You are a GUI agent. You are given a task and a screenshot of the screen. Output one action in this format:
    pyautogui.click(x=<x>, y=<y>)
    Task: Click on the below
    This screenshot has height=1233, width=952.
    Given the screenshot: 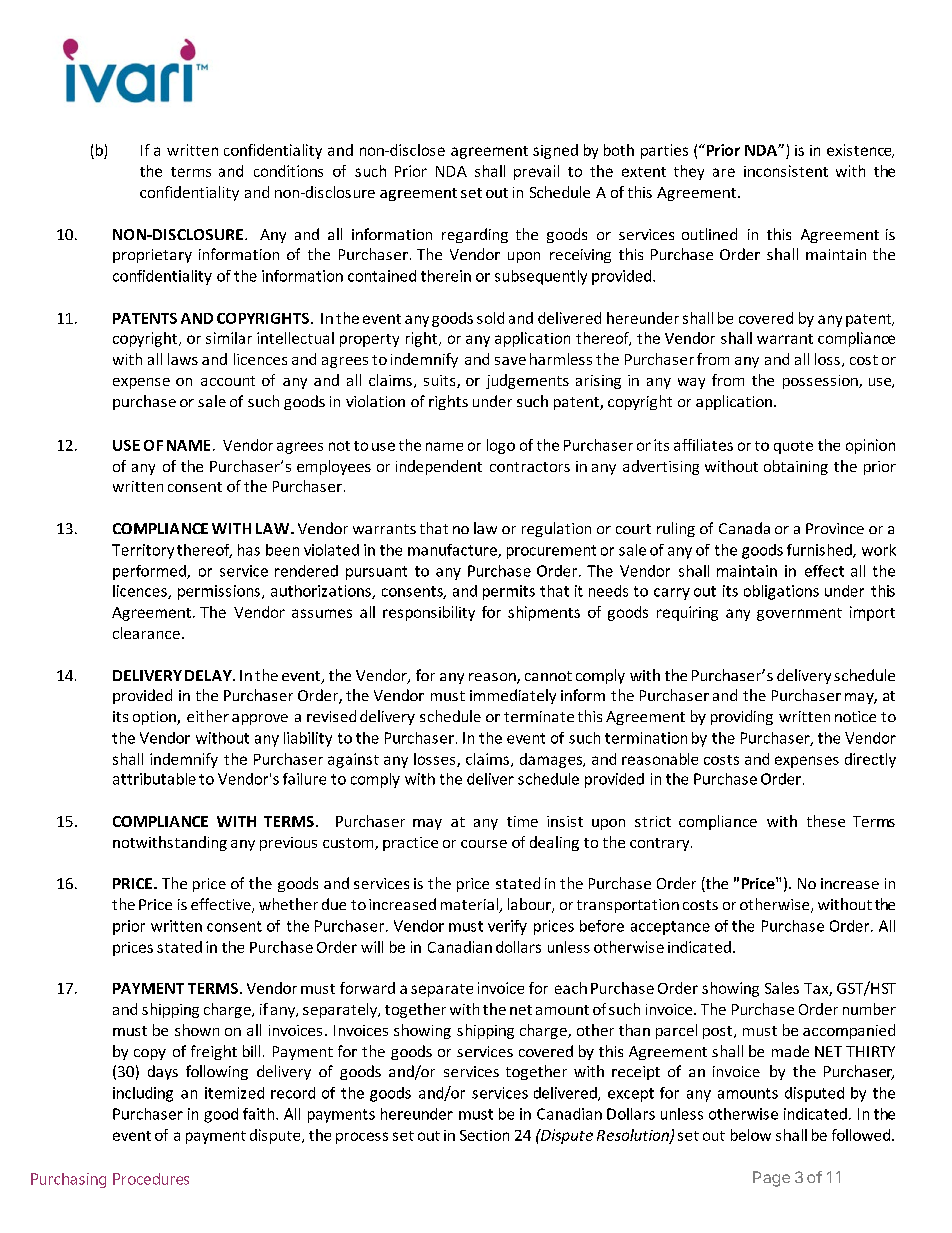 What is the action you would take?
    pyautogui.click(x=751, y=1135)
